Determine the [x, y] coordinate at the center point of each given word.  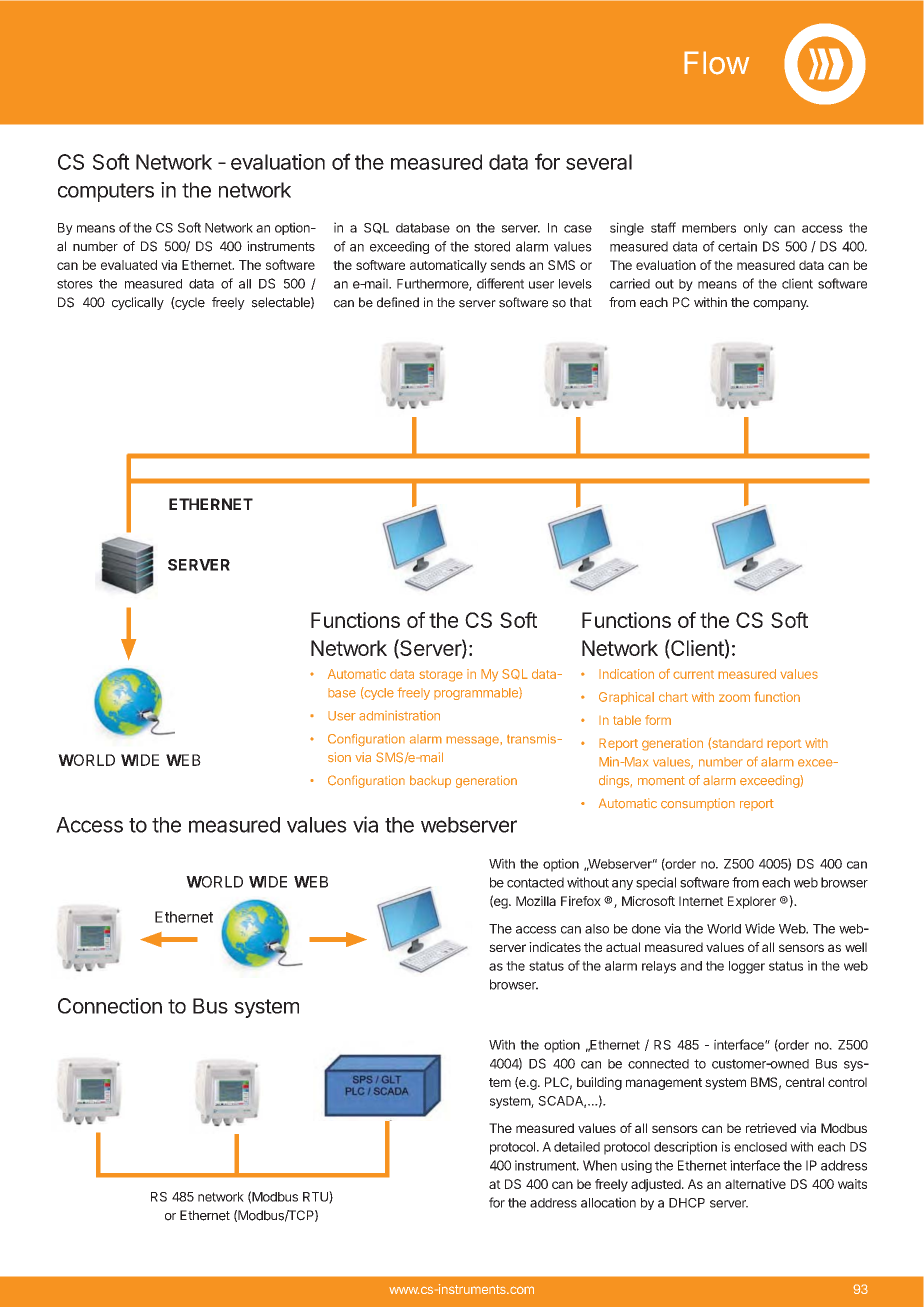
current [693, 674]
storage [441, 676]
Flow [716, 63]
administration [399, 715]
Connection [110, 1006]
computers [106, 192]
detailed [577, 1146]
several [599, 162]
